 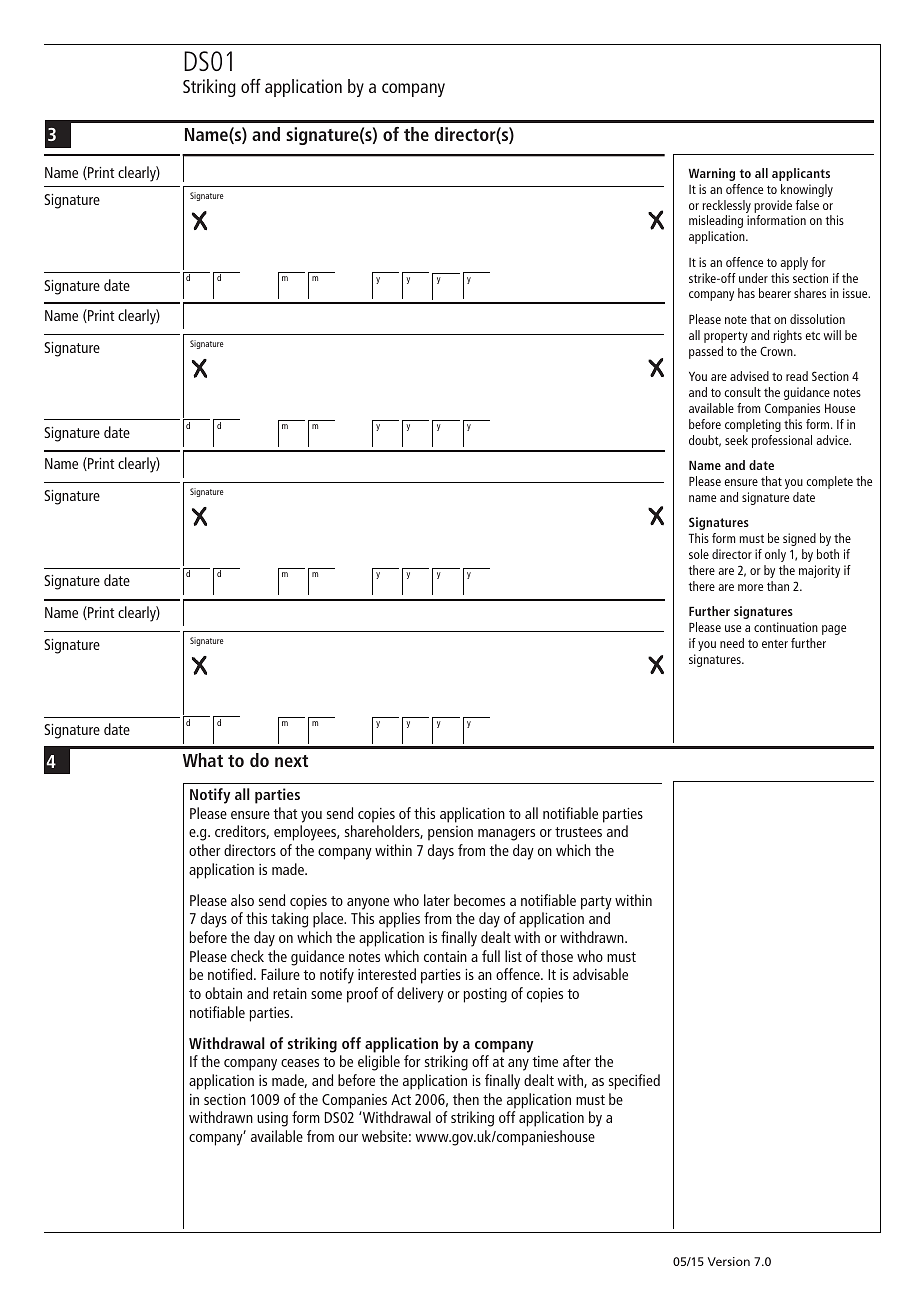 What do you see at coordinates (600, 974) in the page?
I see `advisable` at bounding box center [600, 974].
